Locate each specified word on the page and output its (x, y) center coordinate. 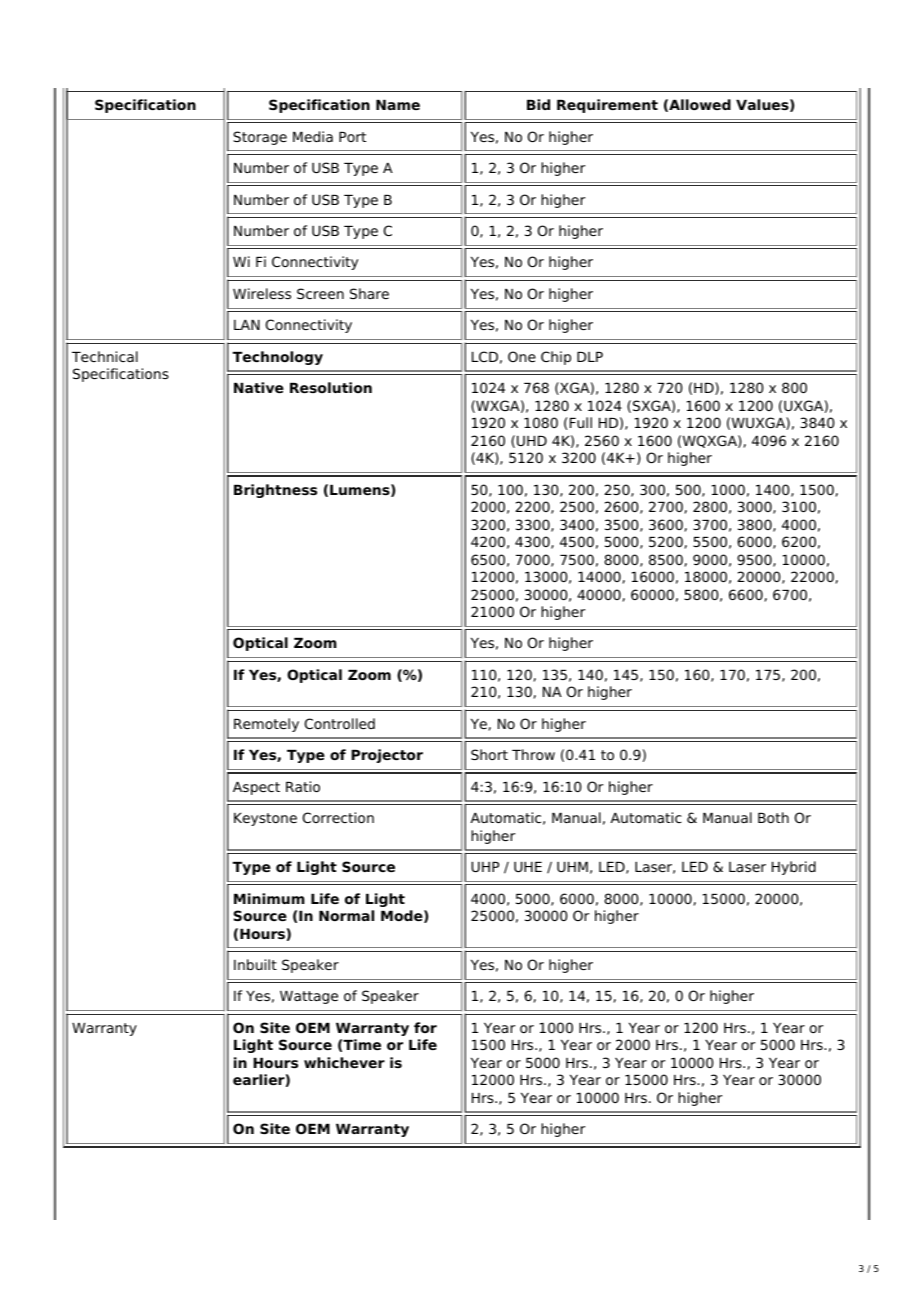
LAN (247, 325)
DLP (590, 357)
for (425, 1027)
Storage (260, 138)
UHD (532, 441)
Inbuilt (255, 964)
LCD (485, 356)
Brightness (275, 491)
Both (773, 817)
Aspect (256, 788)
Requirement (607, 106)
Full (581, 422)
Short (489, 754)
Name (398, 105)
